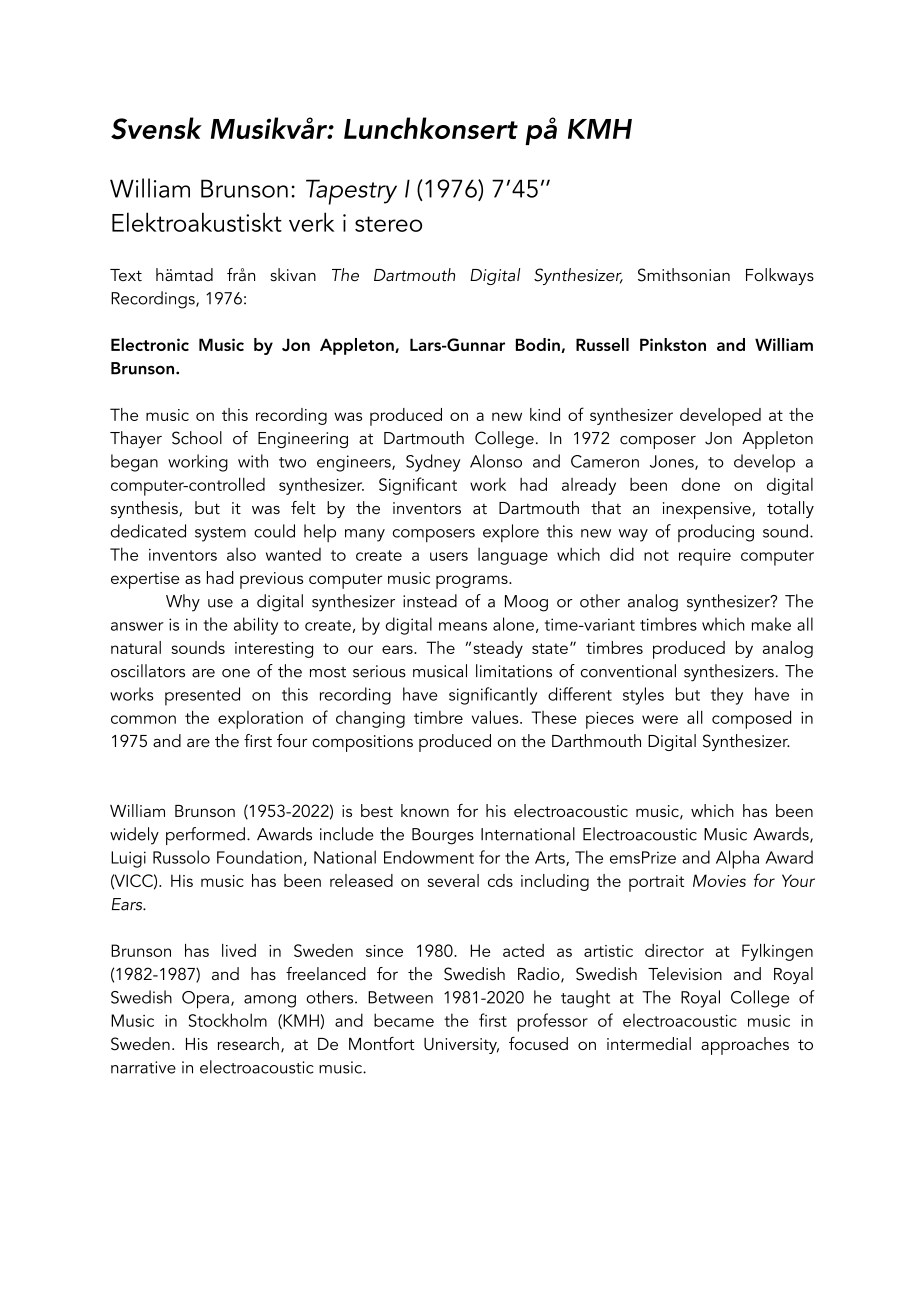  I want to click on stereo, so click(388, 224).
